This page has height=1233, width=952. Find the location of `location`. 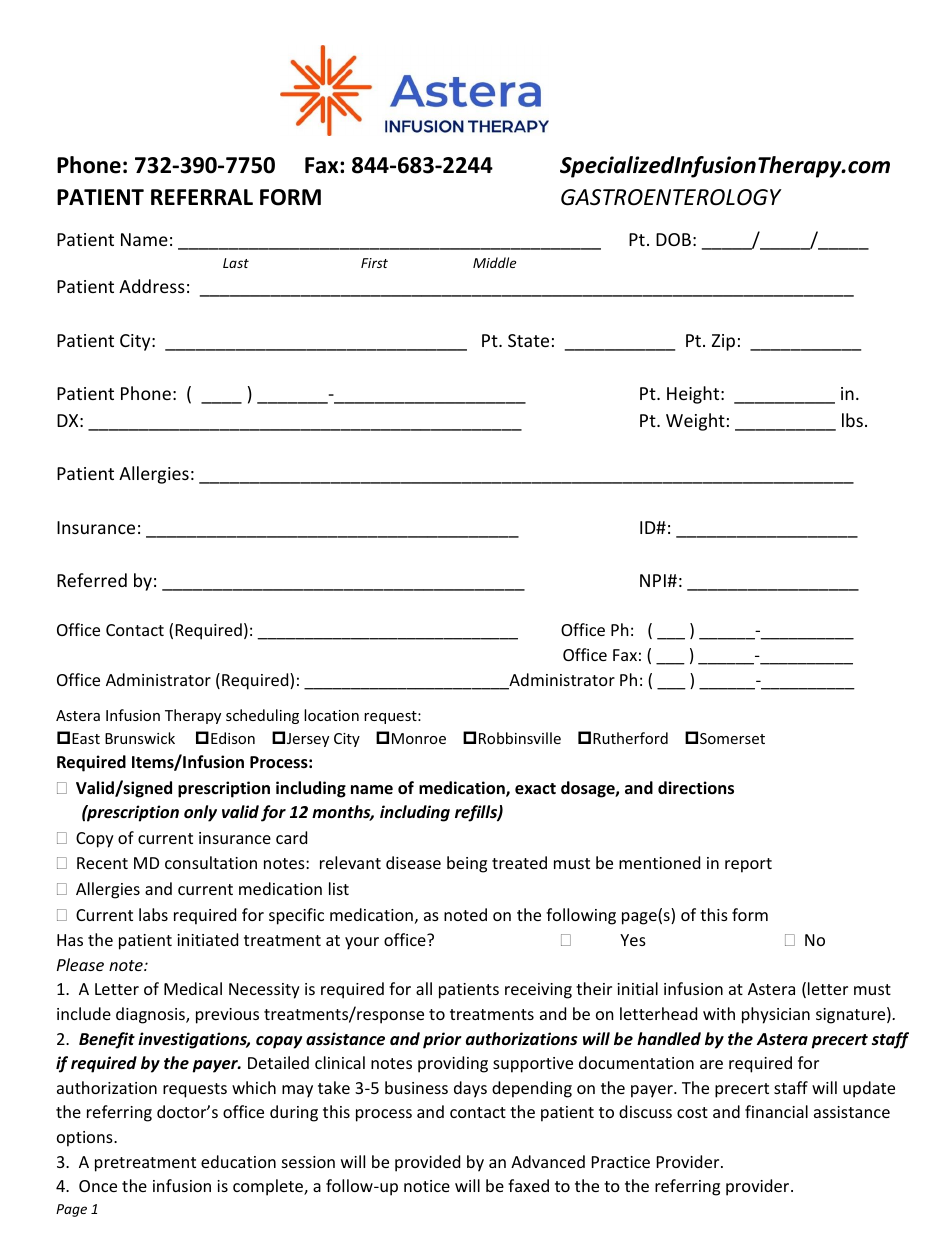

location is located at coordinates (331, 715).
